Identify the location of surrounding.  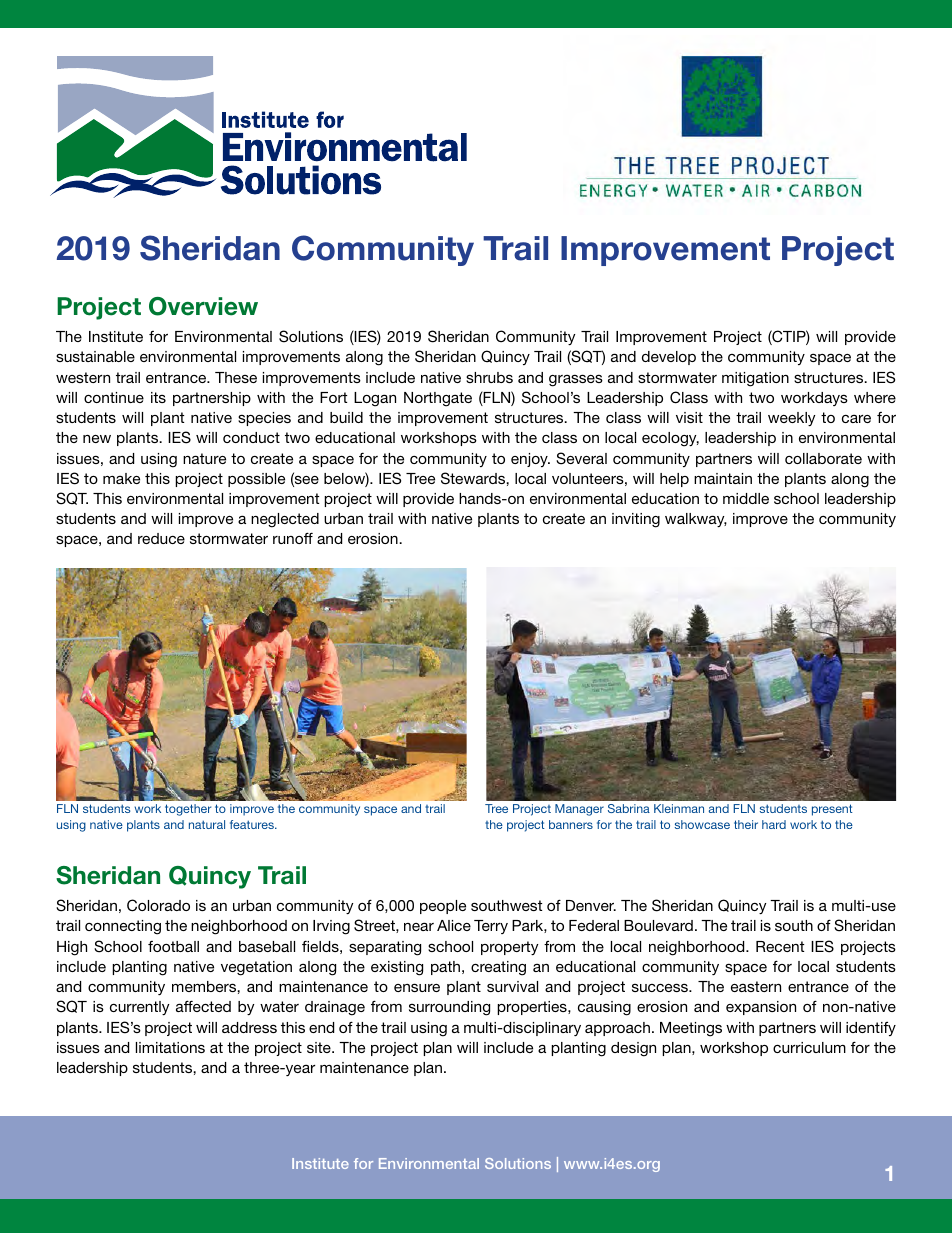
(449, 1008).
